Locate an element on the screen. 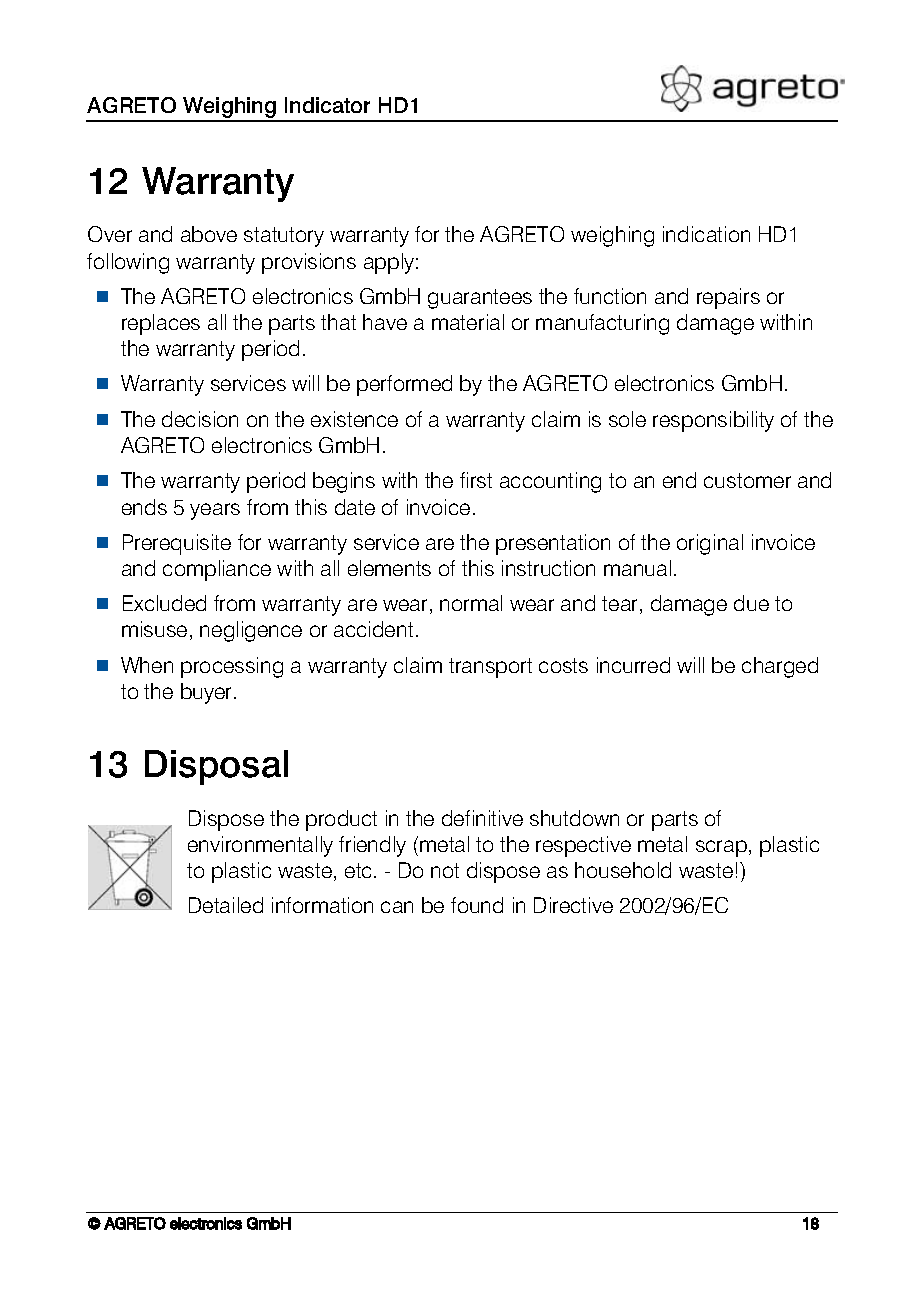 The image size is (924, 1308). incurred is located at coordinates (633, 665).
